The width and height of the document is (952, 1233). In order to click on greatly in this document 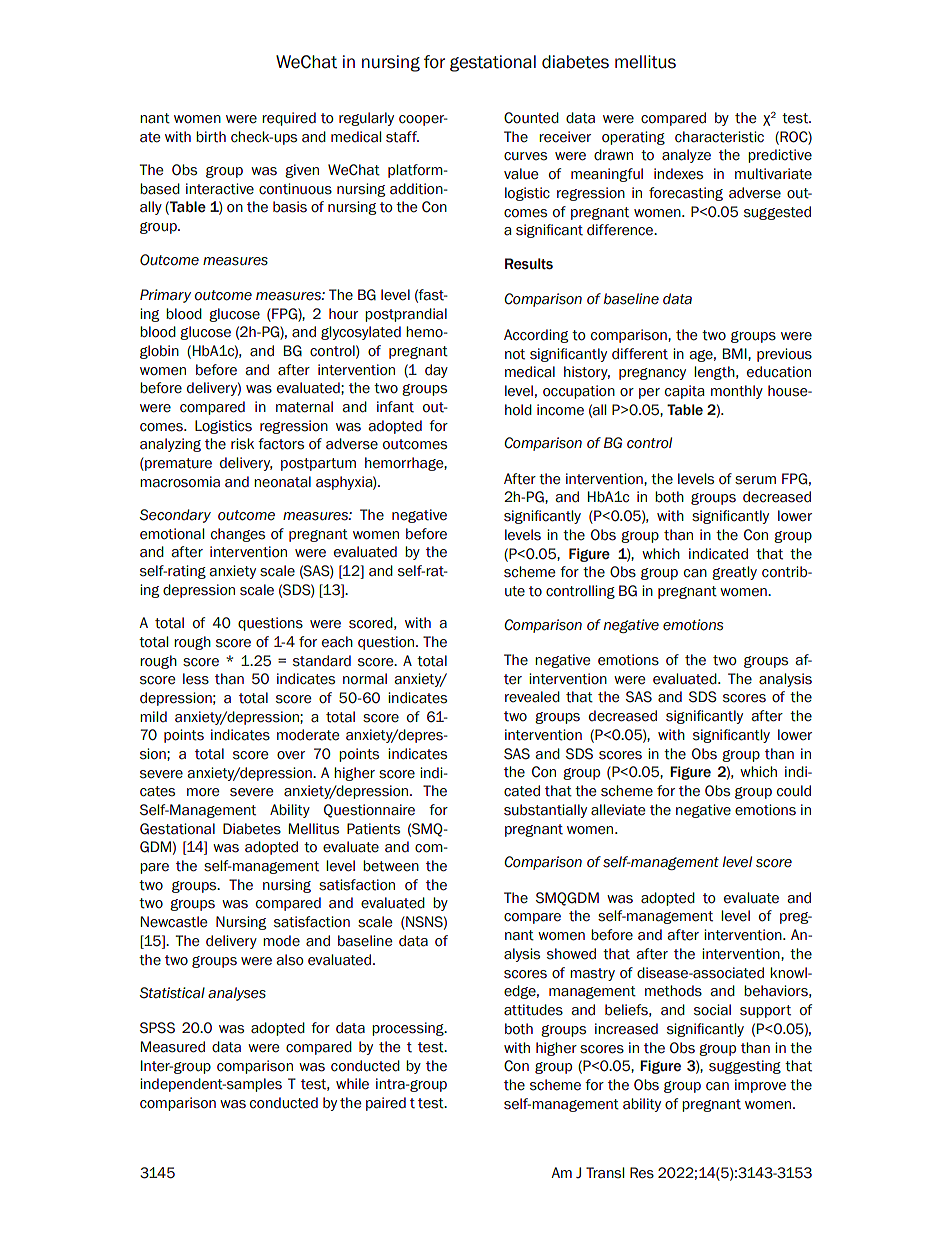, I will do `click(734, 573)`.
